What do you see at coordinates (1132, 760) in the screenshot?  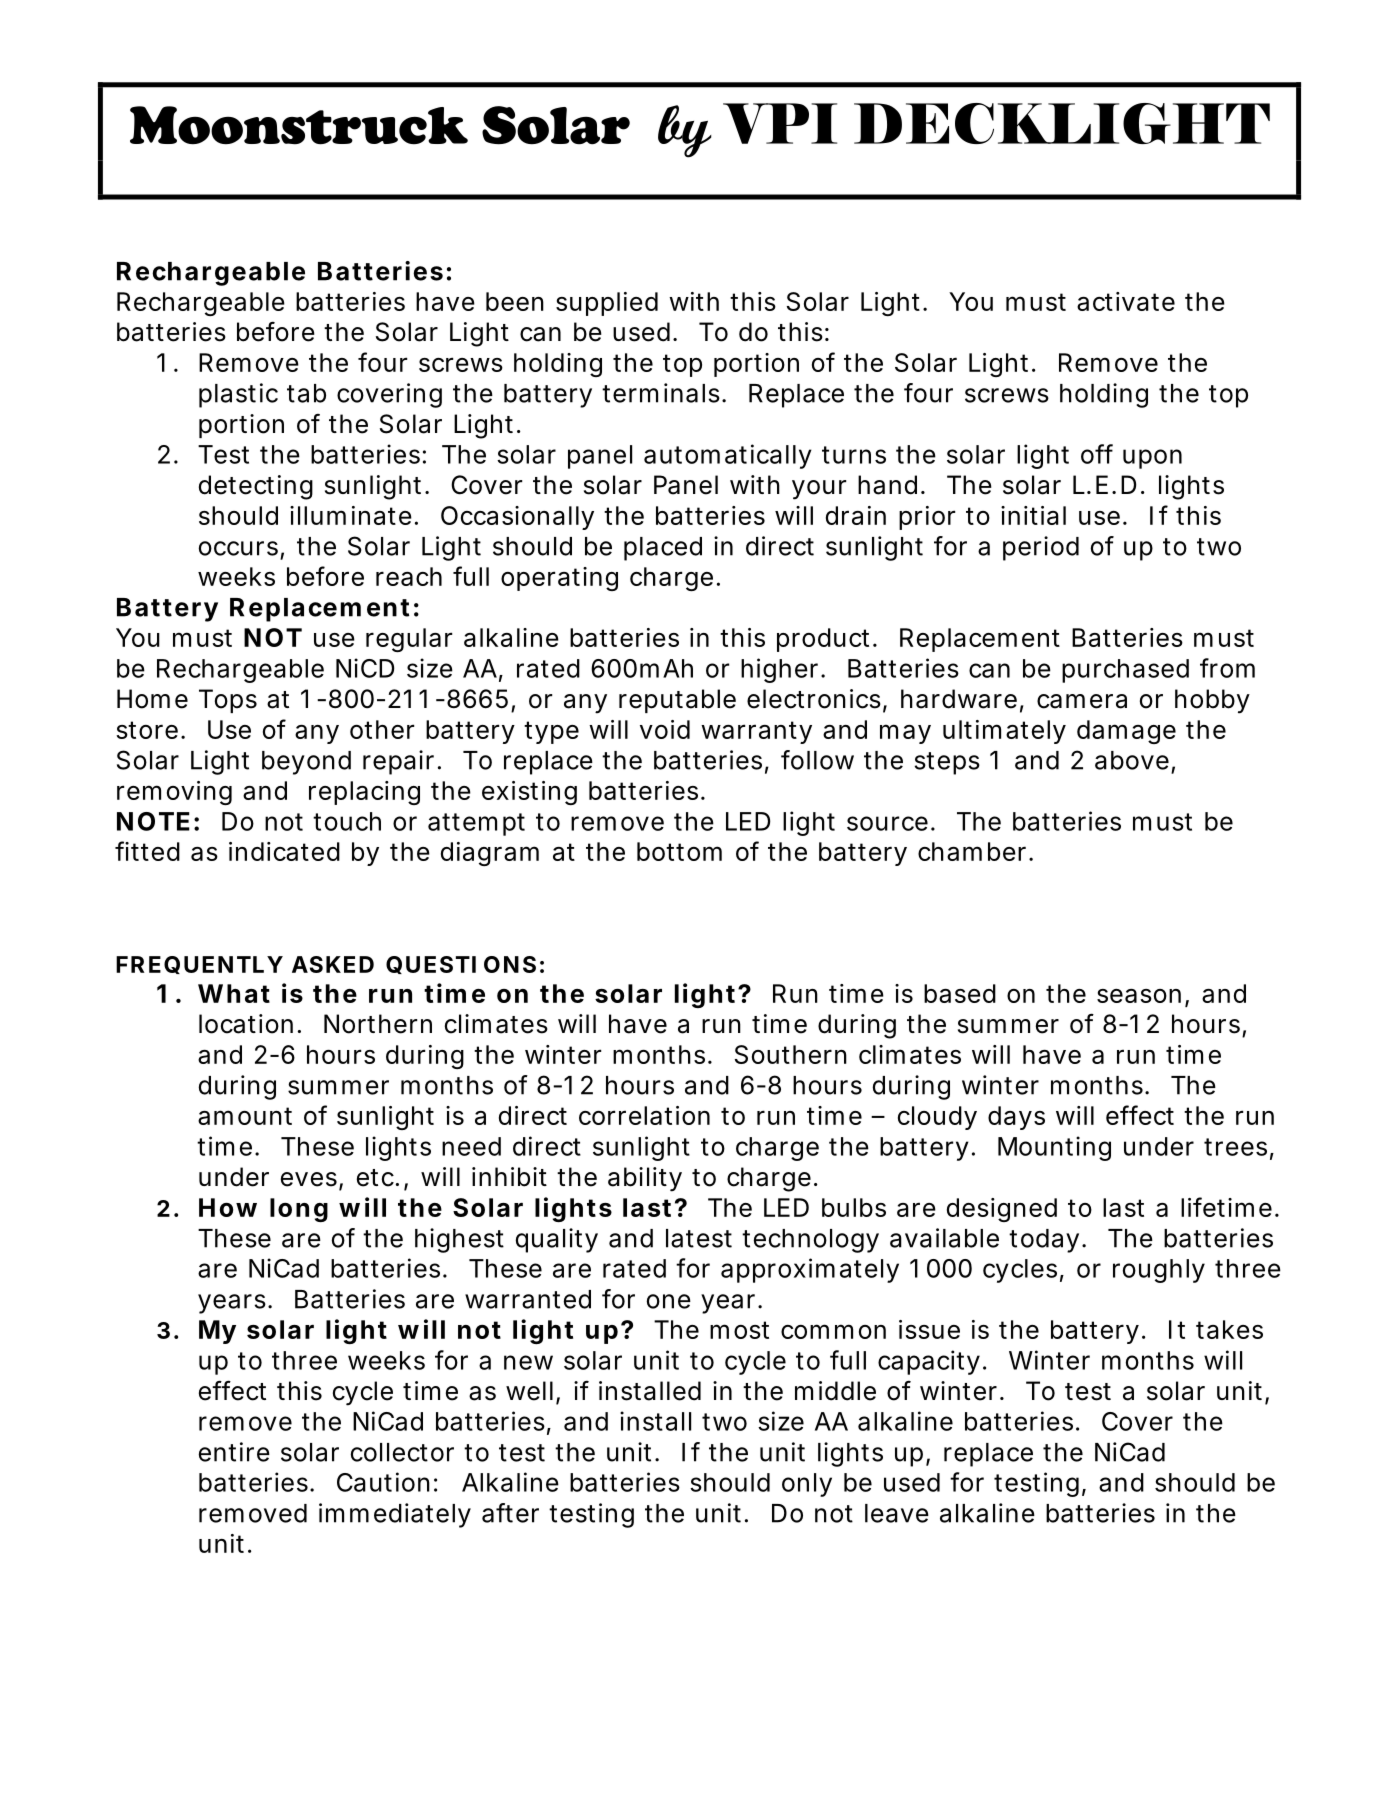 I see `above` at bounding box center [1132, 760].
